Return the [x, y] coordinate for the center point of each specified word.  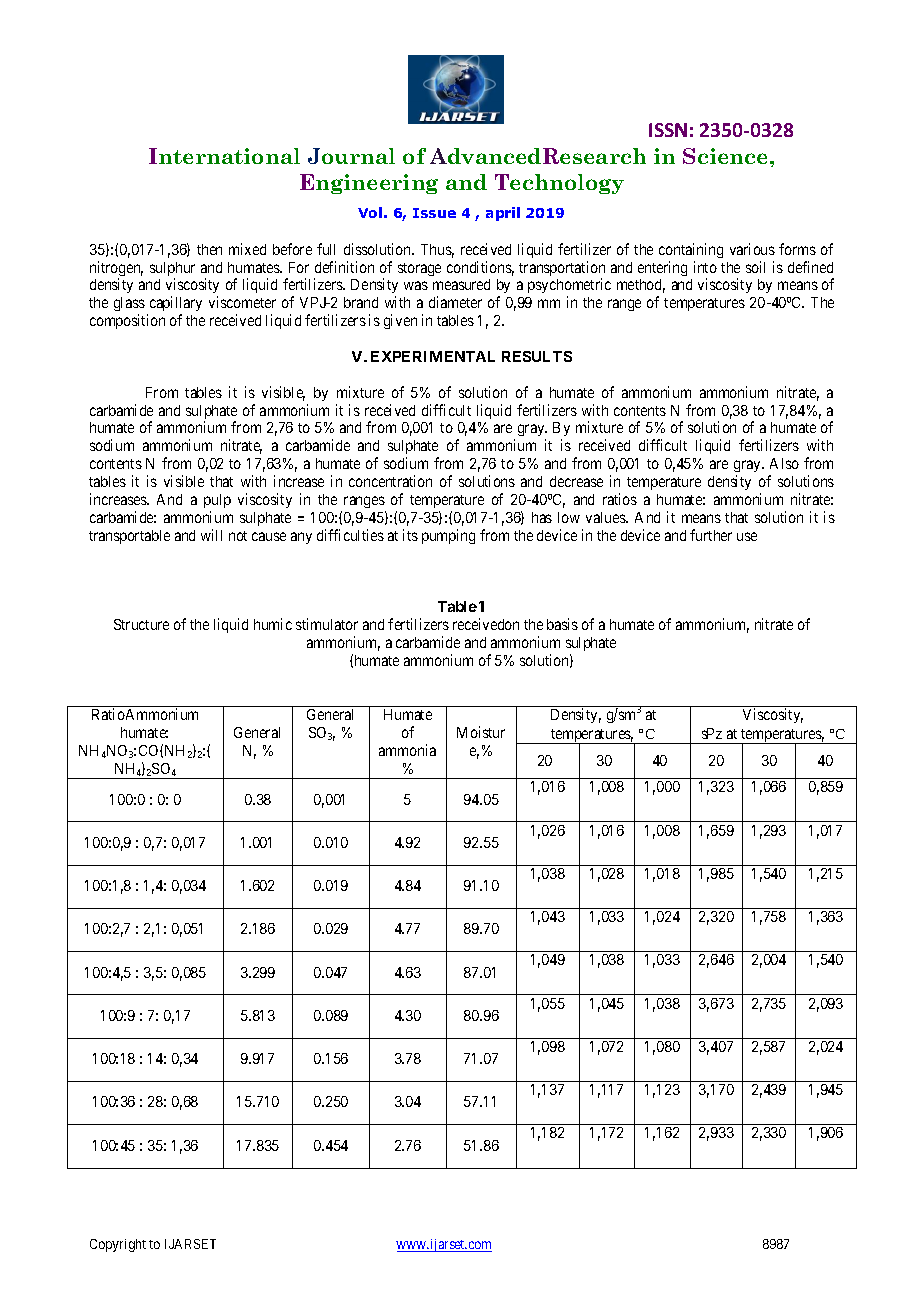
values [606, 517]
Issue [434, 213]
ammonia [407, 750]
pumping [448, 536]
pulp [217, 501]
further [711, 535]
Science [727, 156]
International [224, 156]
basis [562, 624]
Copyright [118, 1245]
